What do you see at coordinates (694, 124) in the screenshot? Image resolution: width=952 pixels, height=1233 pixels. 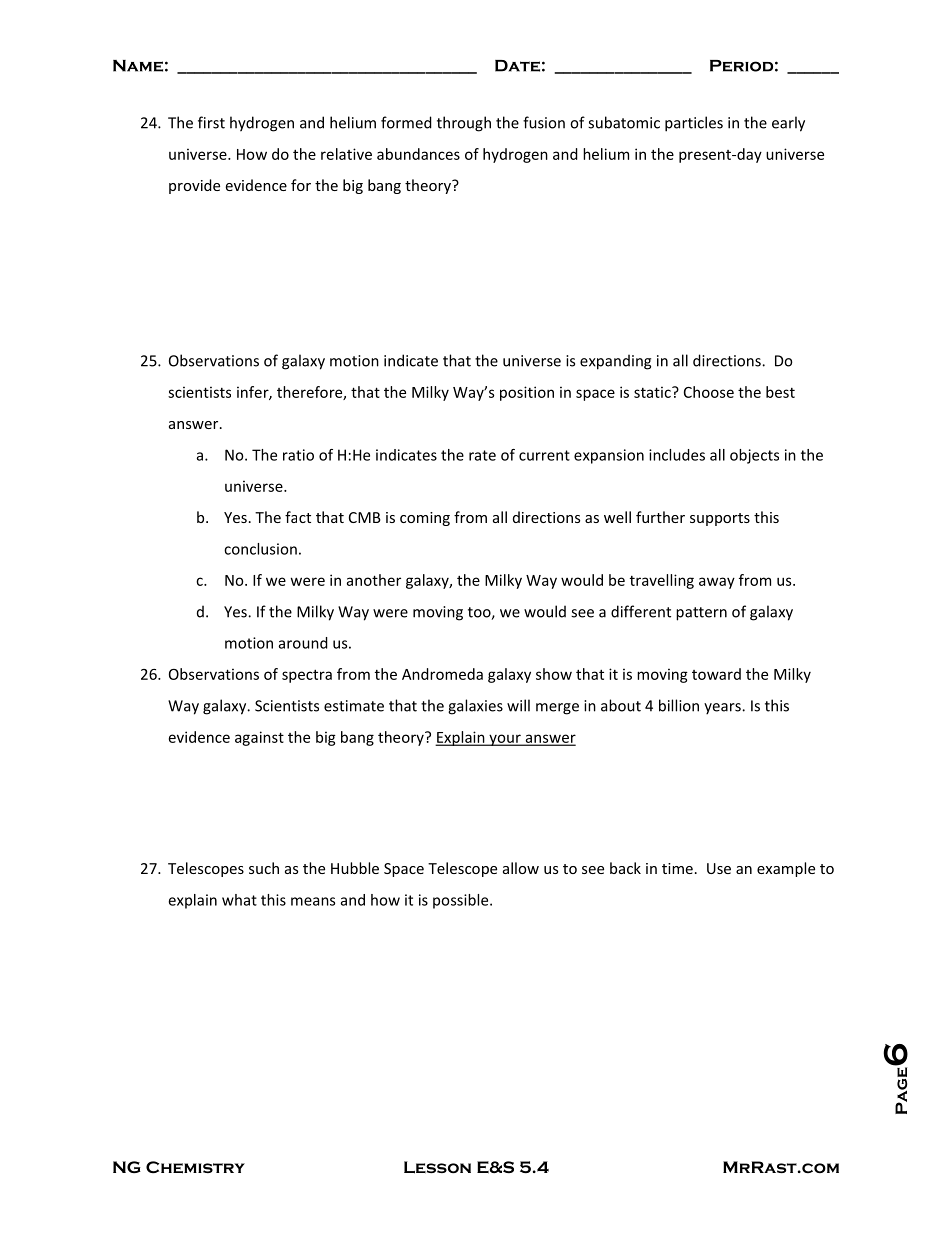 I see `particles` at bounding box center [694, 124].
